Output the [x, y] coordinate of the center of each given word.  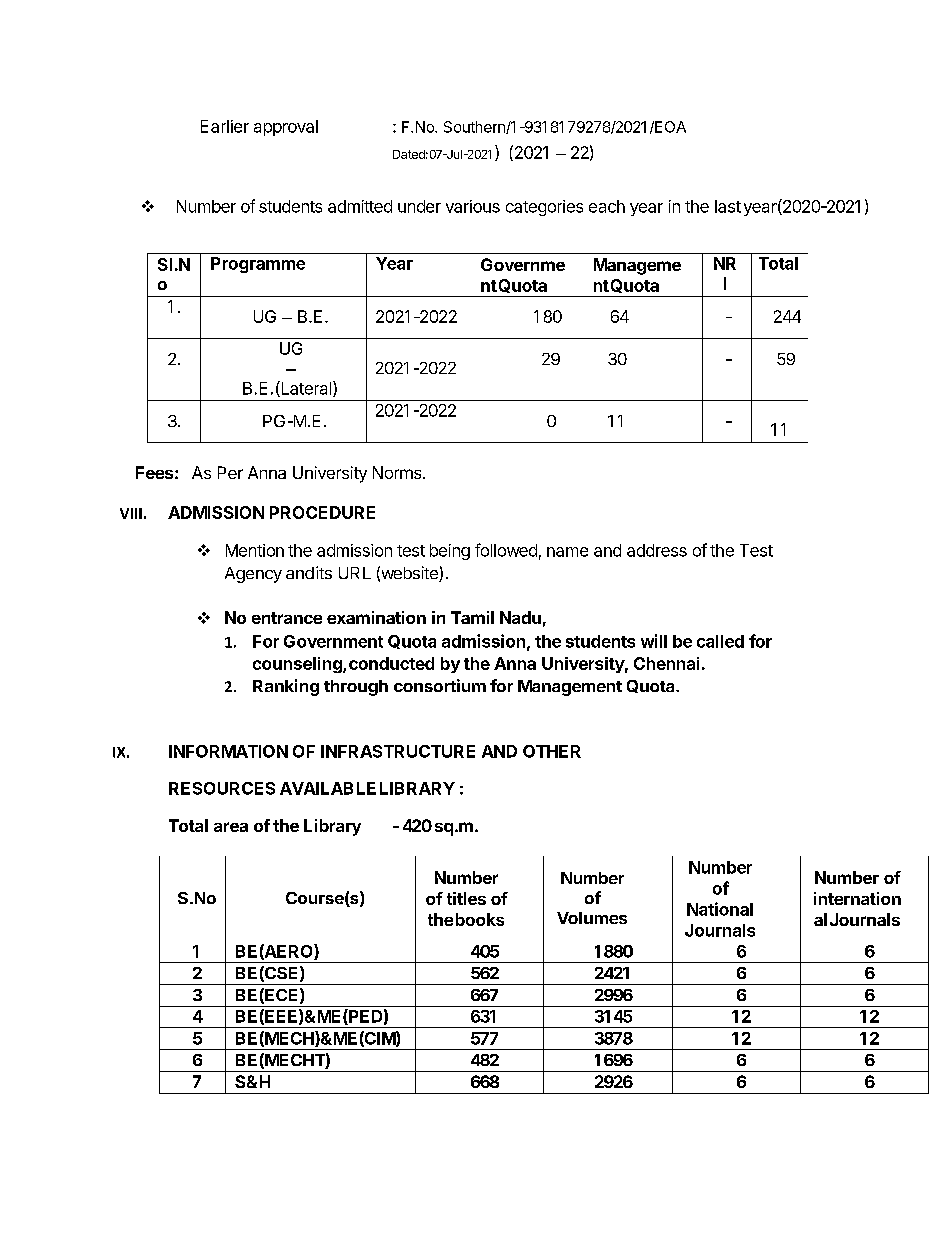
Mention [255, 550]
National [720, 909]
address [657, 550]
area [231, 827]
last [728, 206]
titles [466, 898]
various [473, 206]
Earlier [225, 126]
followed [506, 550]
